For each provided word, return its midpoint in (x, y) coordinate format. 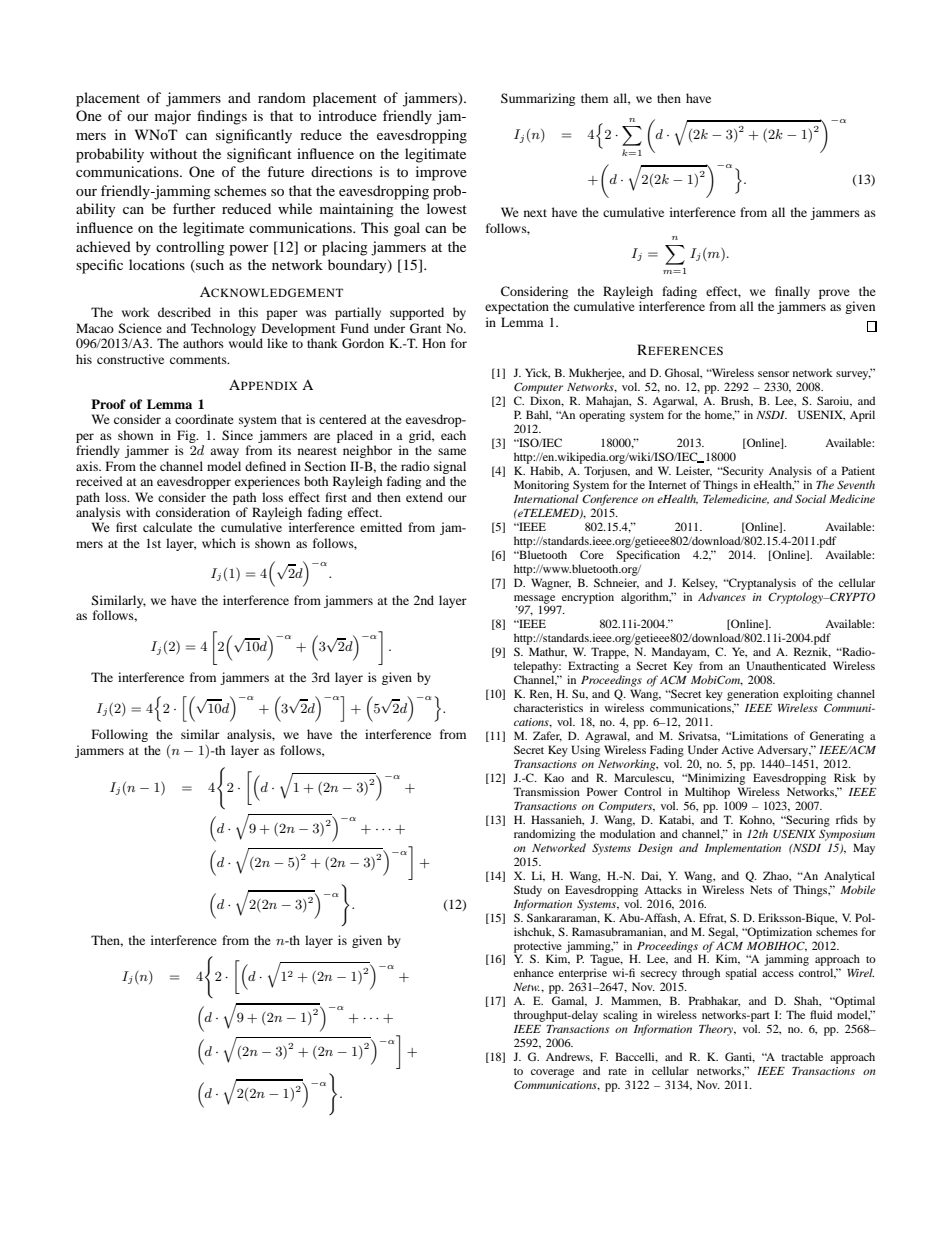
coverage (552, 1073)
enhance (534, 972)
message (536, 600)
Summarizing (538, 99)
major (173, 117)
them (594, 98)
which (219, 543)
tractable (802, 1056)
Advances (722, 596)
